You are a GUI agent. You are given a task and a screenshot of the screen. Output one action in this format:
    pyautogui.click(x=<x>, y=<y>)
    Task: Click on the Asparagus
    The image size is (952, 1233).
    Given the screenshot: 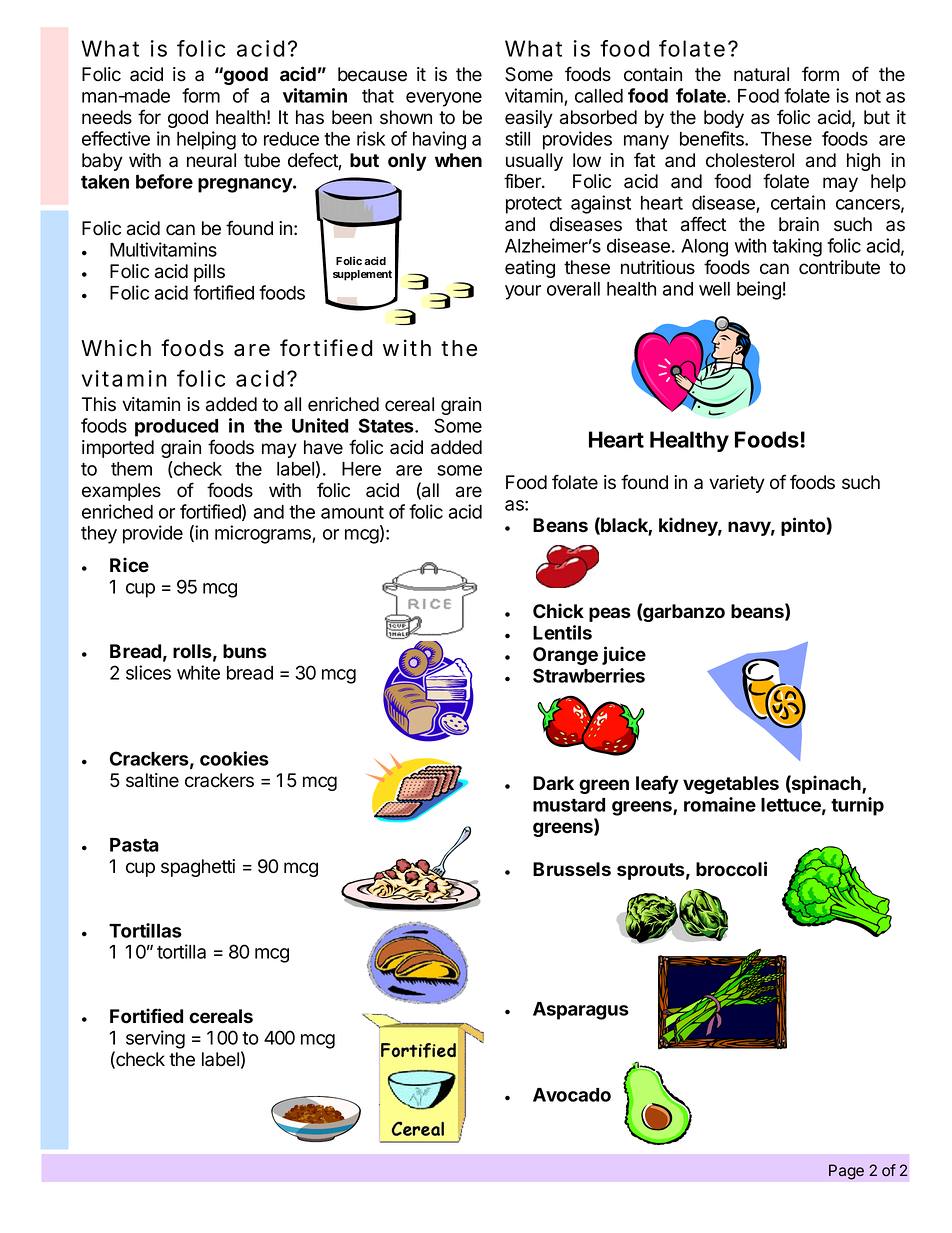 What is the action you would take?
    pyautogui.click(x=581, y=1011)
